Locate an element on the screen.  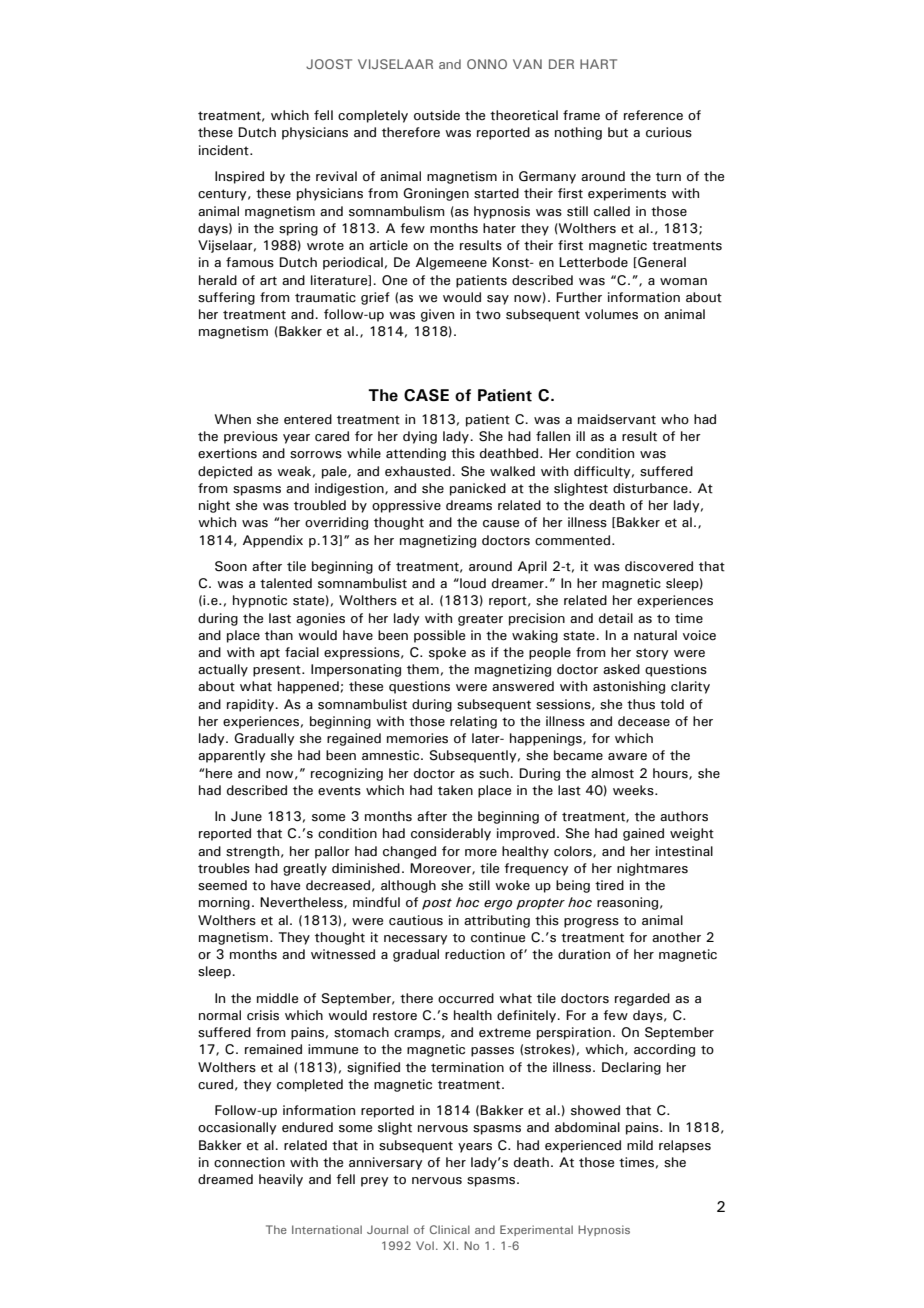
outside is located at coordinates (437, 115).
